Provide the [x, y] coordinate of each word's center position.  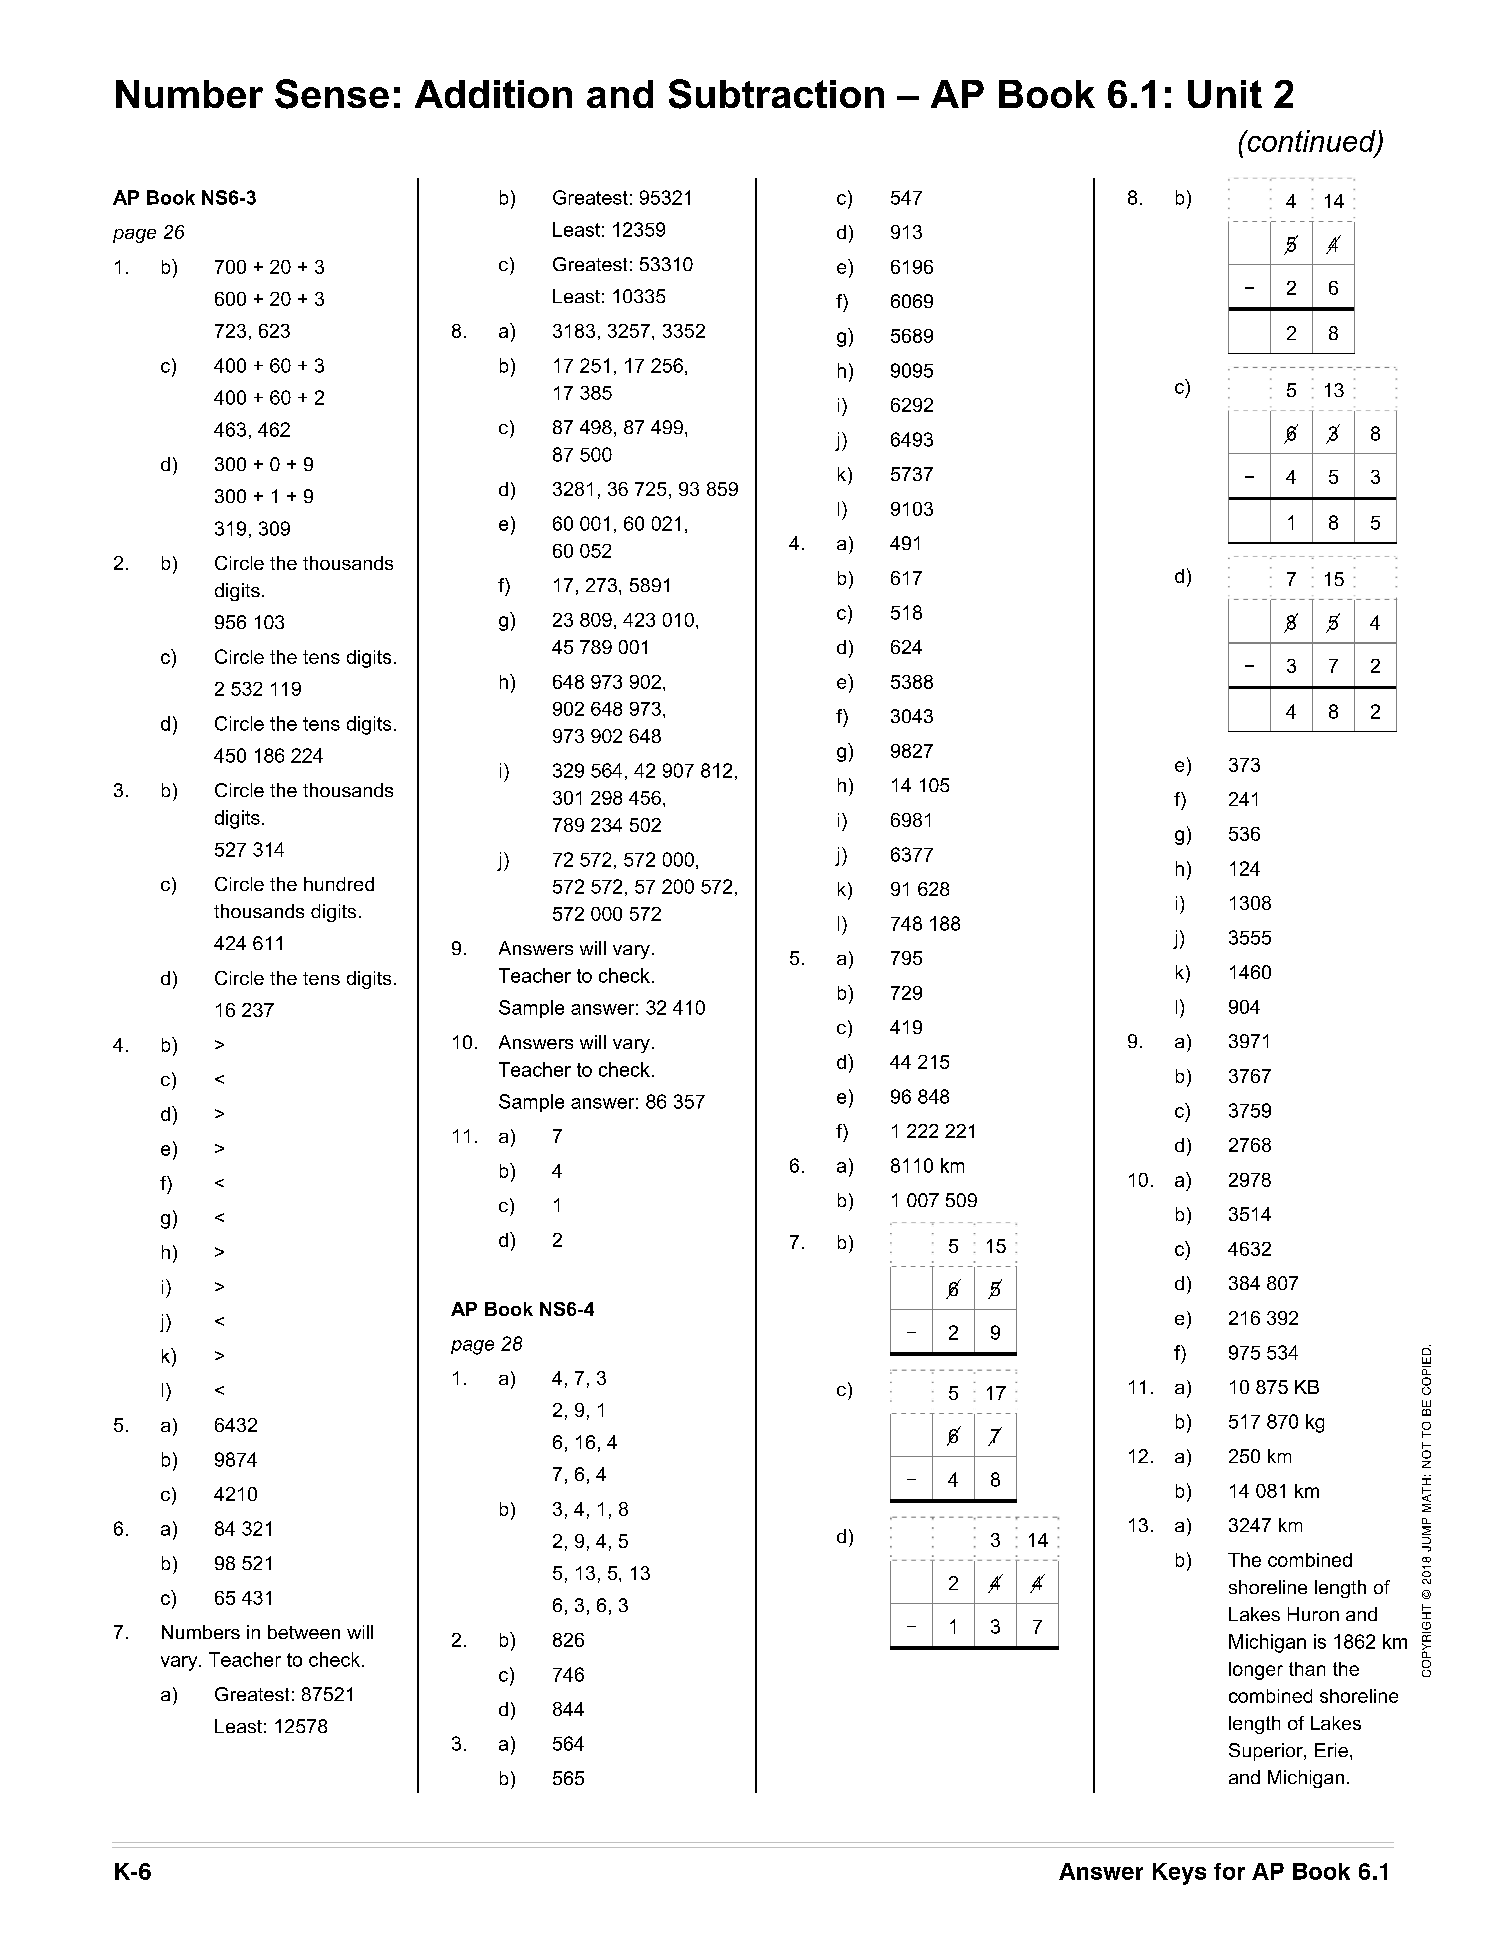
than [1307, 1669]
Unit [1225, 94]
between [304, 1632]
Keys [1179, 1874]
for [1229, 1871]
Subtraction [776, 94]
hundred [339, 884]
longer [1256, 1671]
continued [1311, 142]
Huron [1313, 1614]
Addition [493, 94]
